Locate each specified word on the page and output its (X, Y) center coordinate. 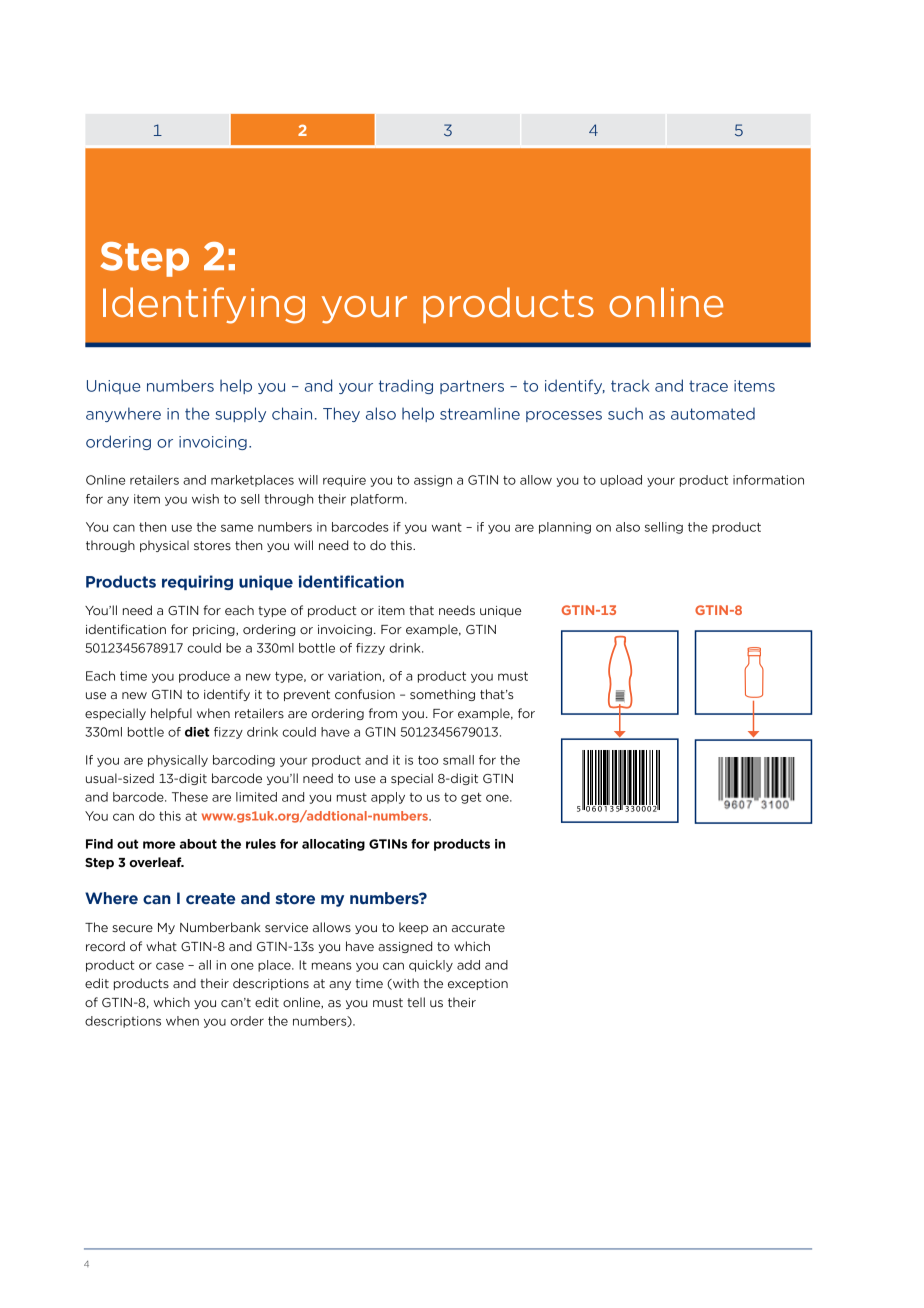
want (447, 527)
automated (713, 414)
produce (204, 677)
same (237, 528)
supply (240, 414)
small (458, 760)
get (471, 798)
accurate (478, 928)
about (198, 844)
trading (406, 386)
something (442, 695)
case (170, 966)
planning (565, 528)
